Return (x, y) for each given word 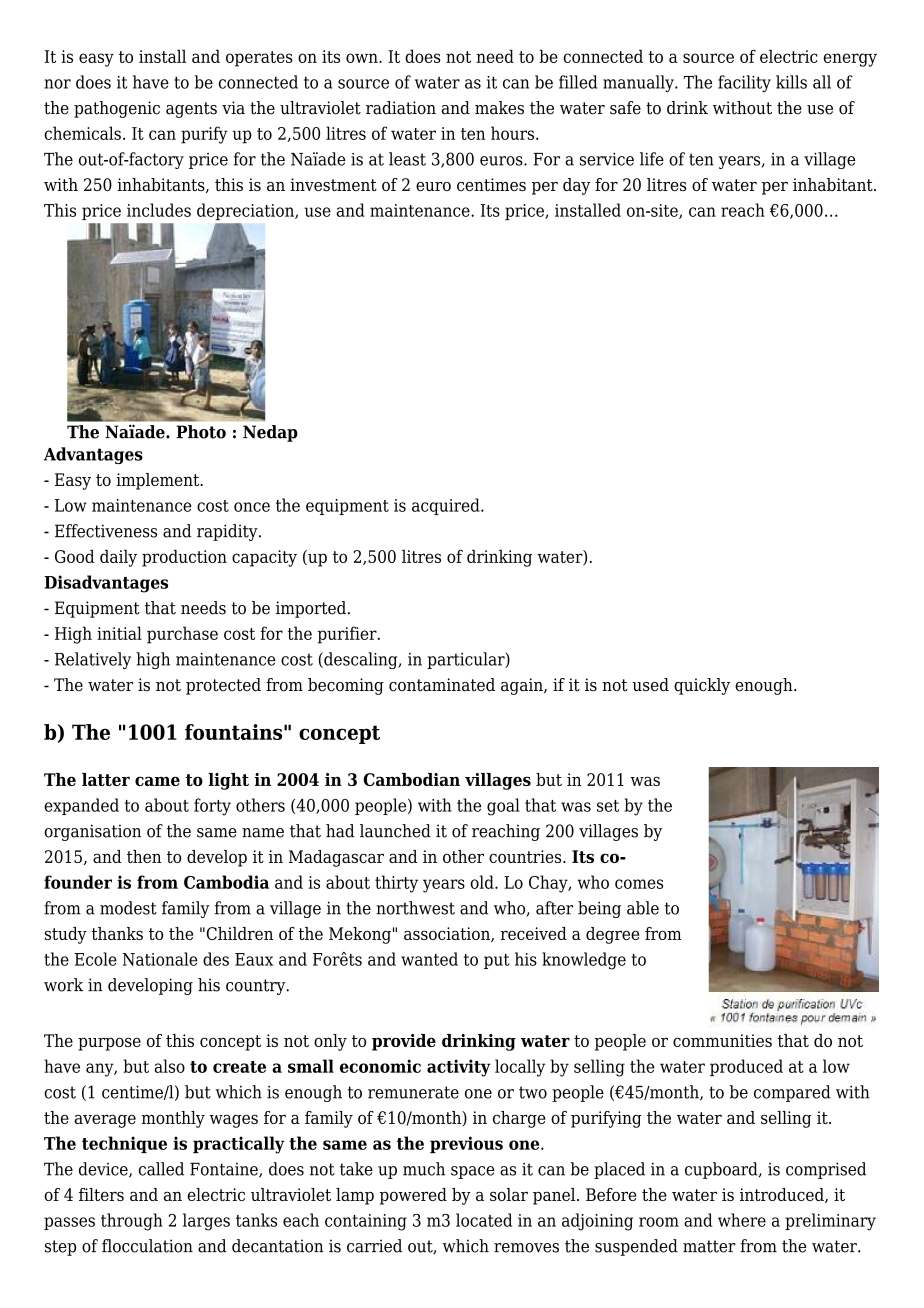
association (448, 934)
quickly (702, 686)
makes (499, 108)
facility (744, 83)
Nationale (159, 959)
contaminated (442, 685)
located (484, 1220)
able (643, 908)
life (652, 159)
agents (191, 110)
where (742, 1220)
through (132, 1222)
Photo (201, 432)
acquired (447, 506)
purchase (182, 635)
